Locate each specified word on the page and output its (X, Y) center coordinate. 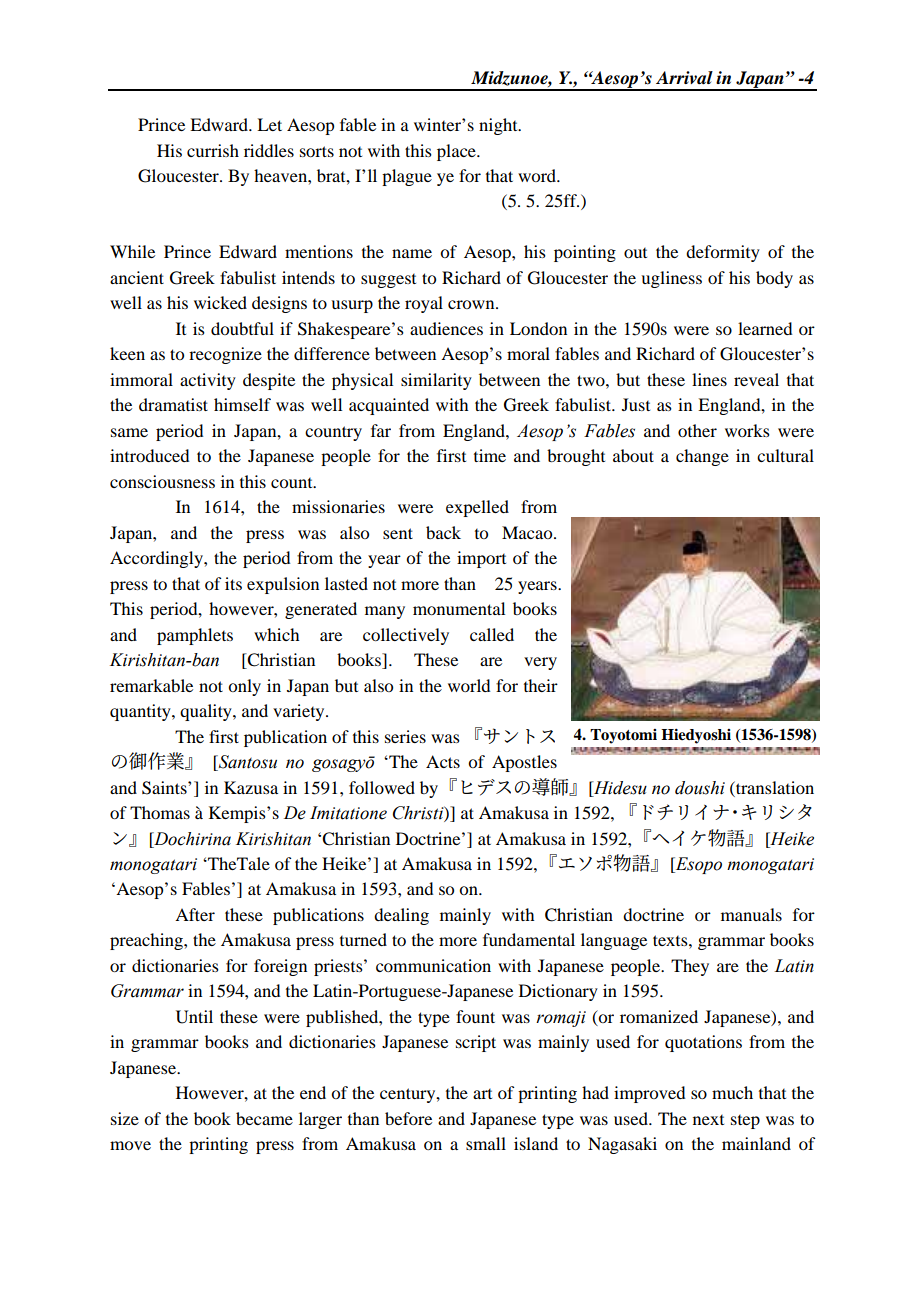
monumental (459, 608)
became (264, 1118)
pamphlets (195, 636)
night (499, 126)
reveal (756, 379)
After (195, 914)
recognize (225, 355)
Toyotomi (623, 736)
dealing (401, 916)
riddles (269, 150)
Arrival (684, 78)
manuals (751, 914)
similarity (436, 381)
